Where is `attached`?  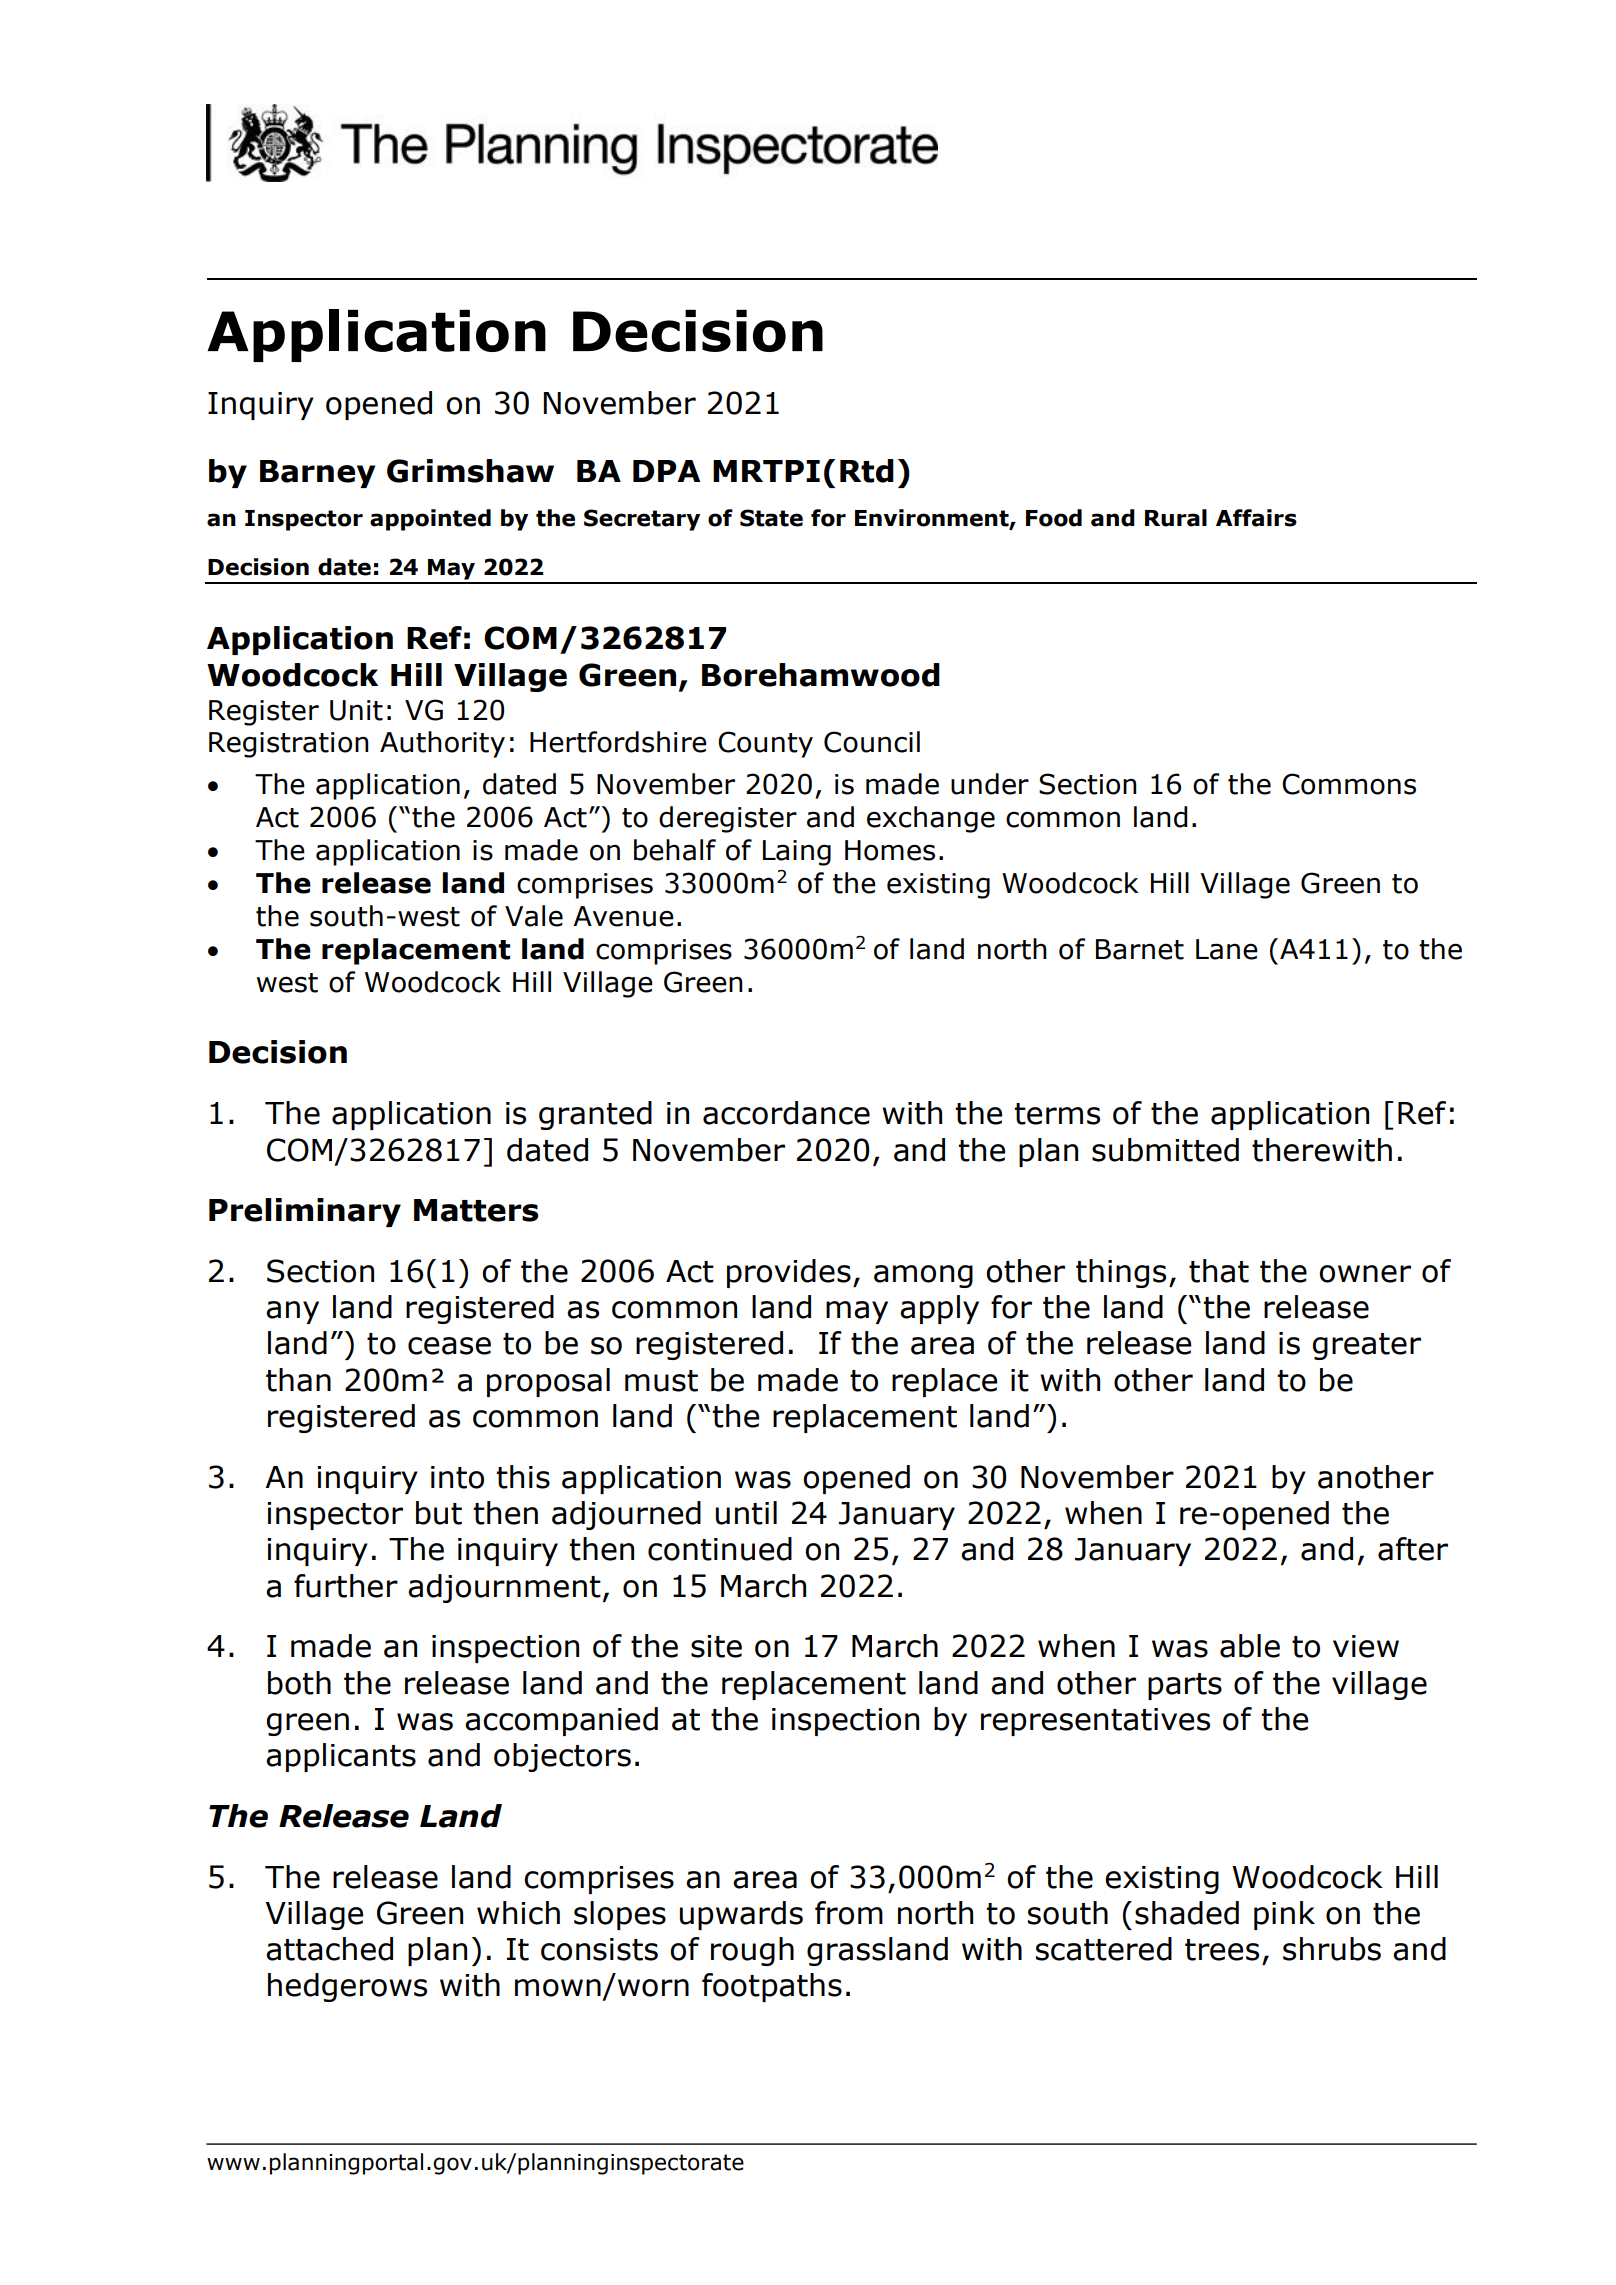 attached is located at coordinates (329, 1949).
